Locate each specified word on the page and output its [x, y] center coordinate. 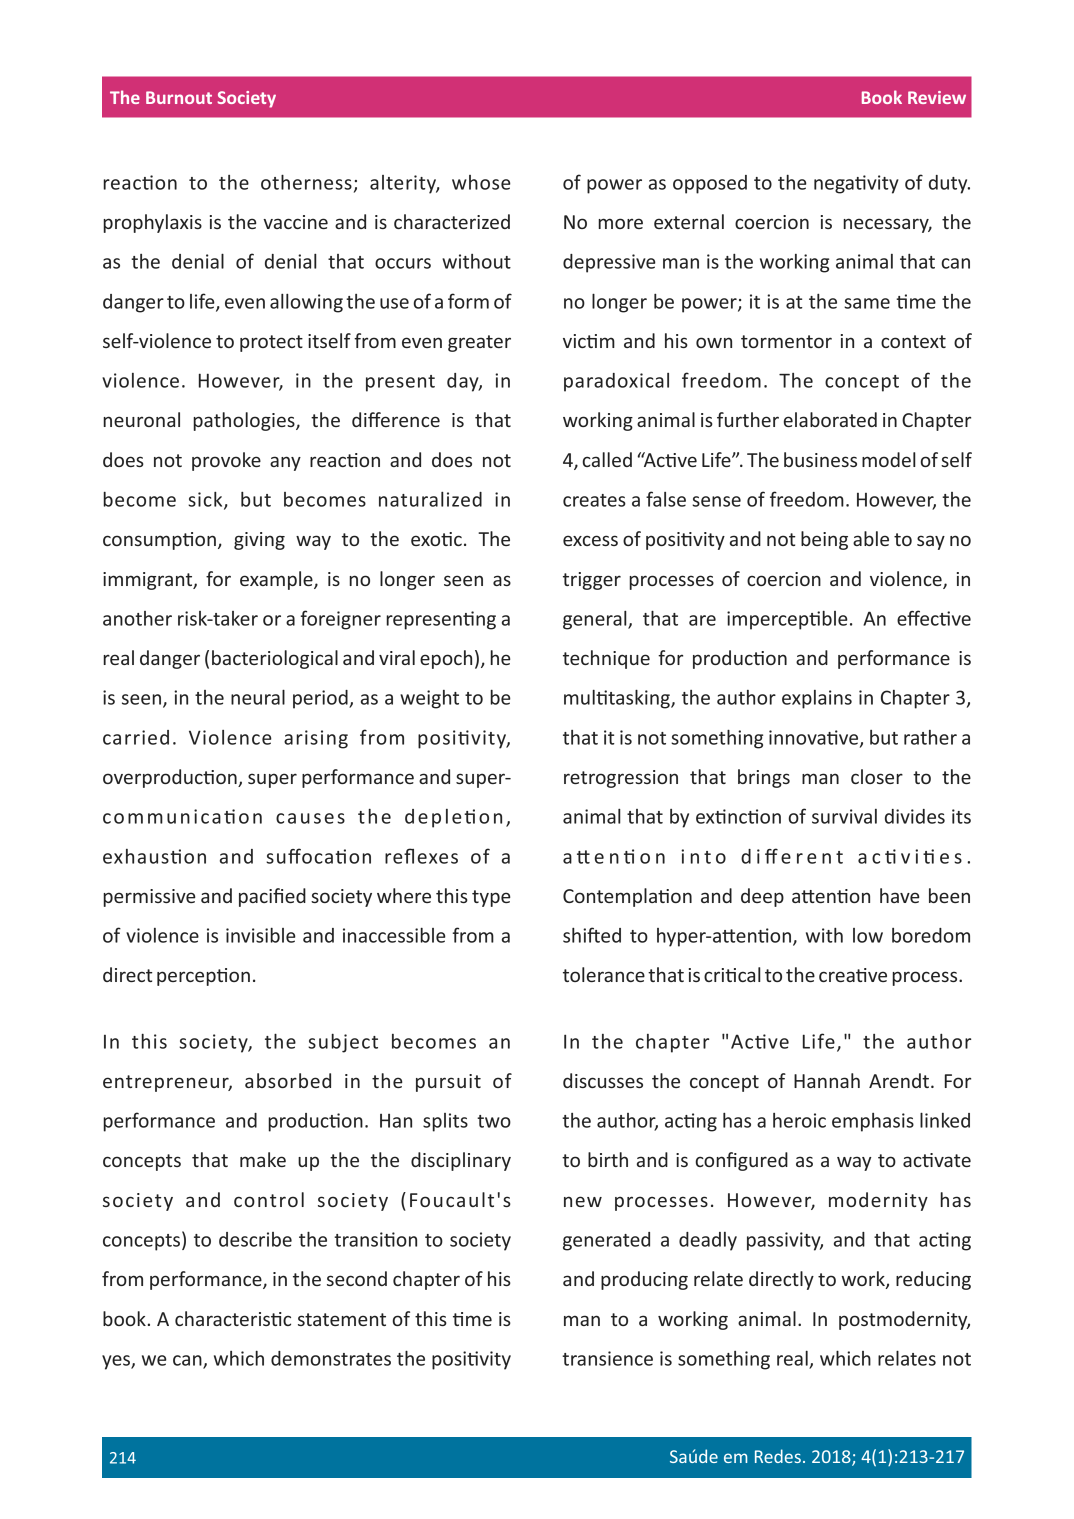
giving [259, 541]
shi [575, 935]
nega [835, 186]
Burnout [179, 97]
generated [606, 1241]
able [871, 538]
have [900, 895]
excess [590, 540]
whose [481, 182]
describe [255, 1239]
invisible [261, 935]
